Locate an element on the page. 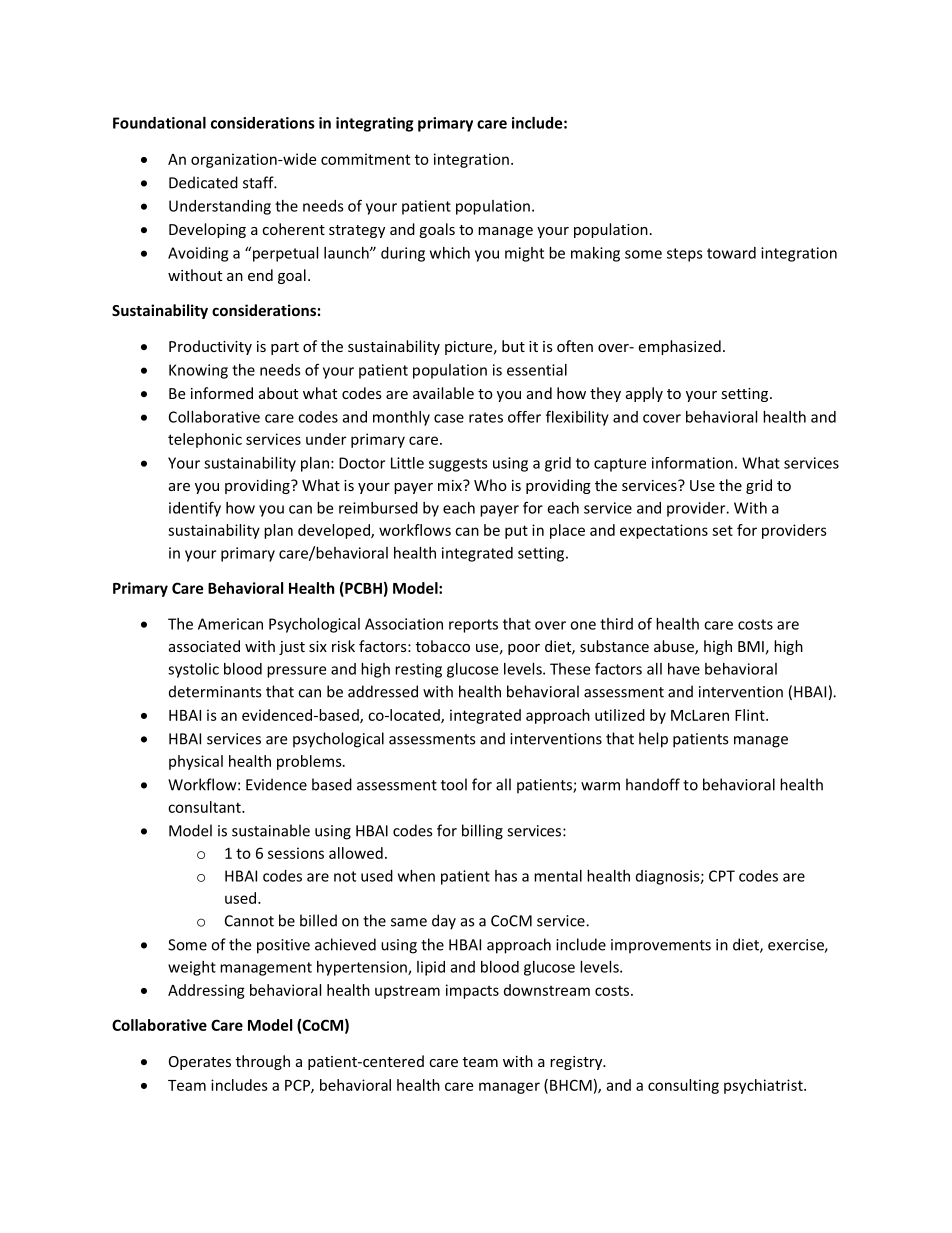 Image resolution: width=952 pixels, height=1233 pixels. suggests is located at coordinates (458, 465).
